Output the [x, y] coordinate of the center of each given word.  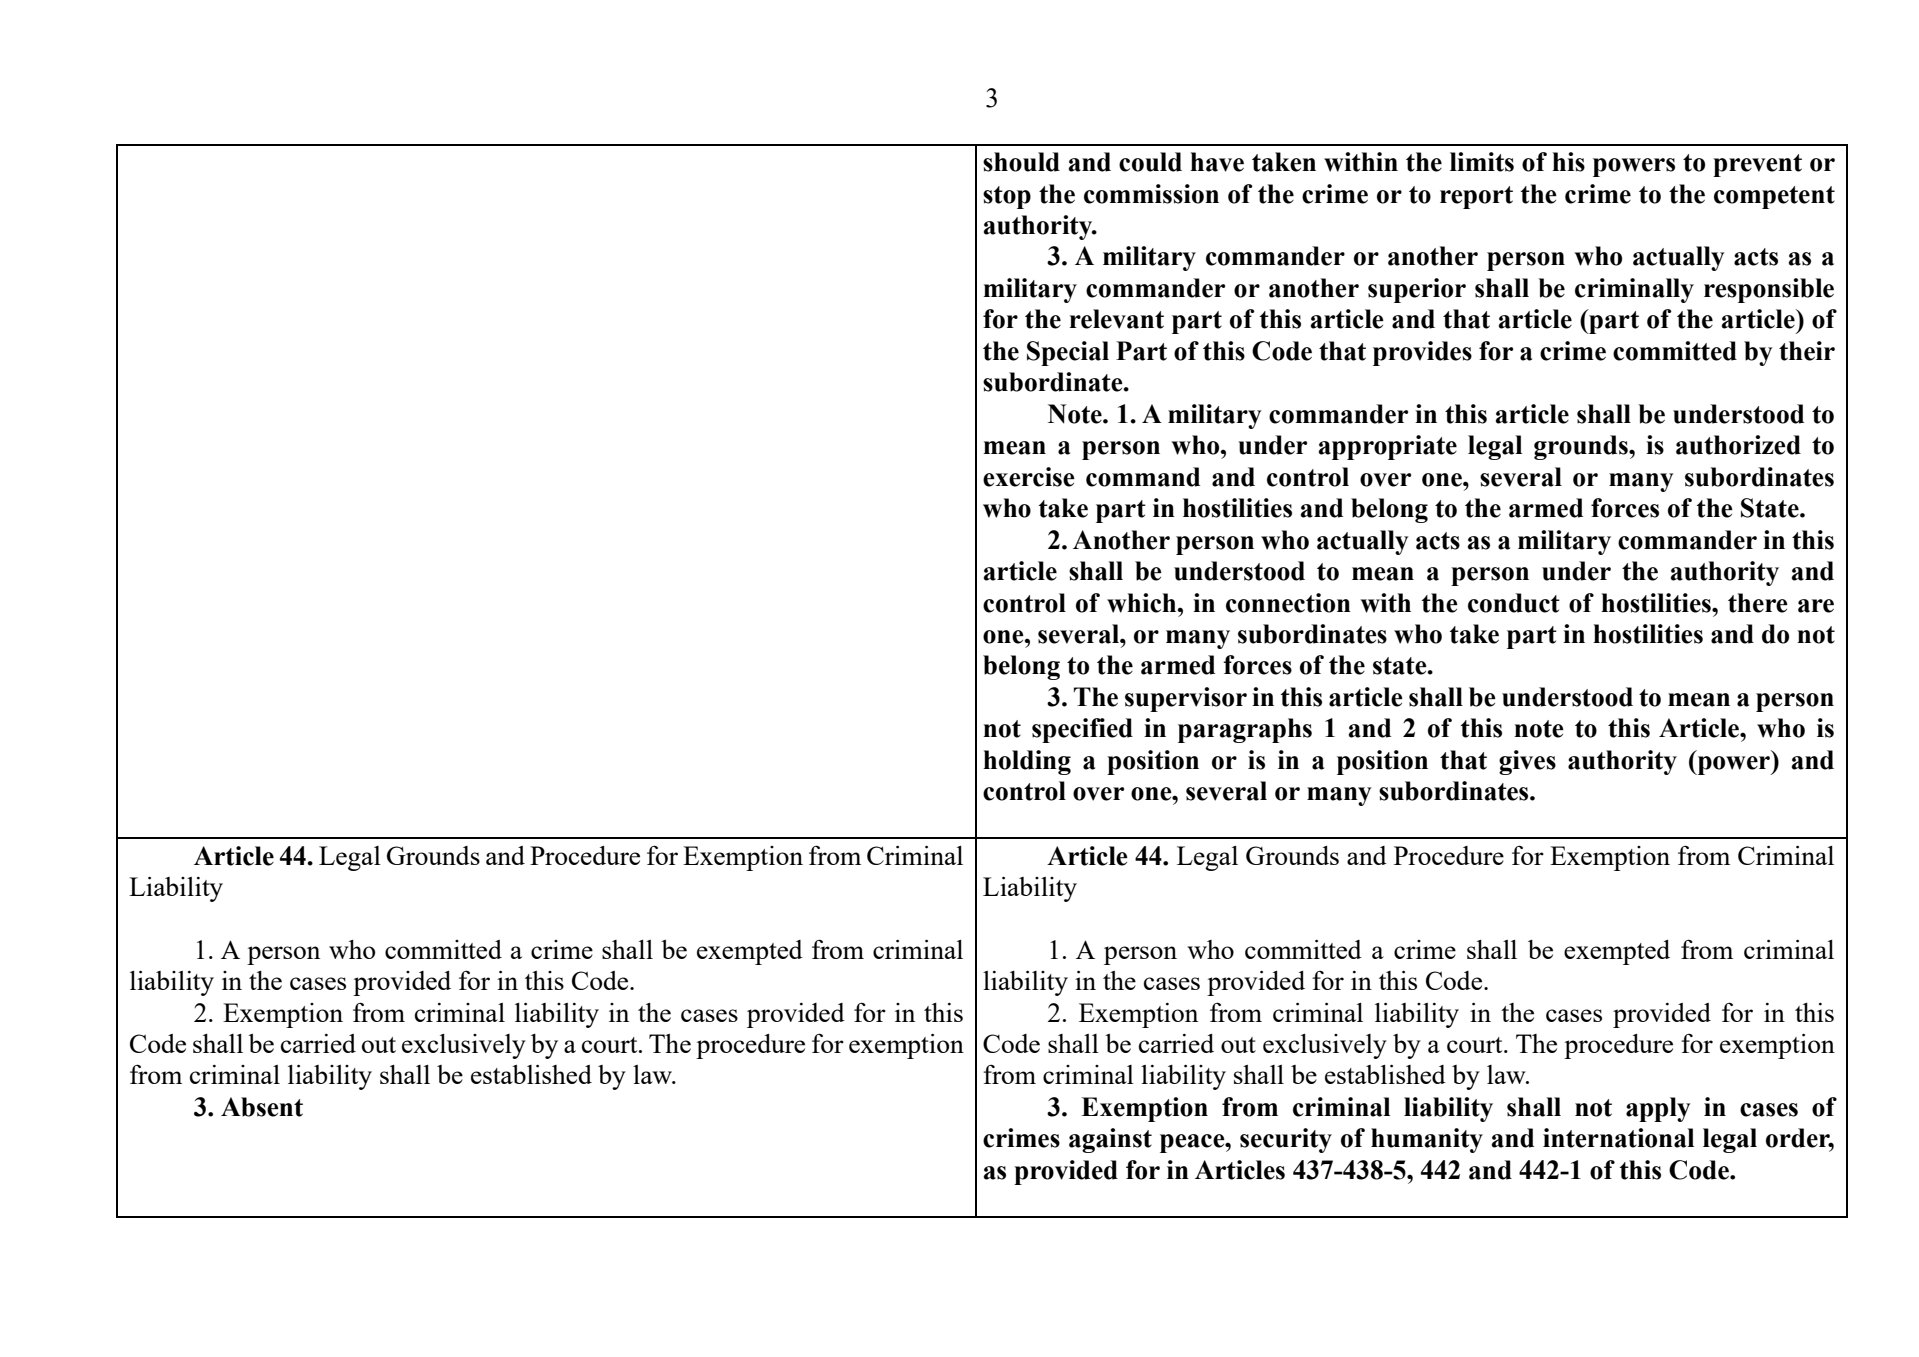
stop [1007, 197]
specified [1082, 730]
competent [1774, 197]
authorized [1738, 445]
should [1021, 162]
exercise [1029, 477]
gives [1527, 762]
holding [1027, 762]
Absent [262, 1107]
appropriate [1388, 447]
